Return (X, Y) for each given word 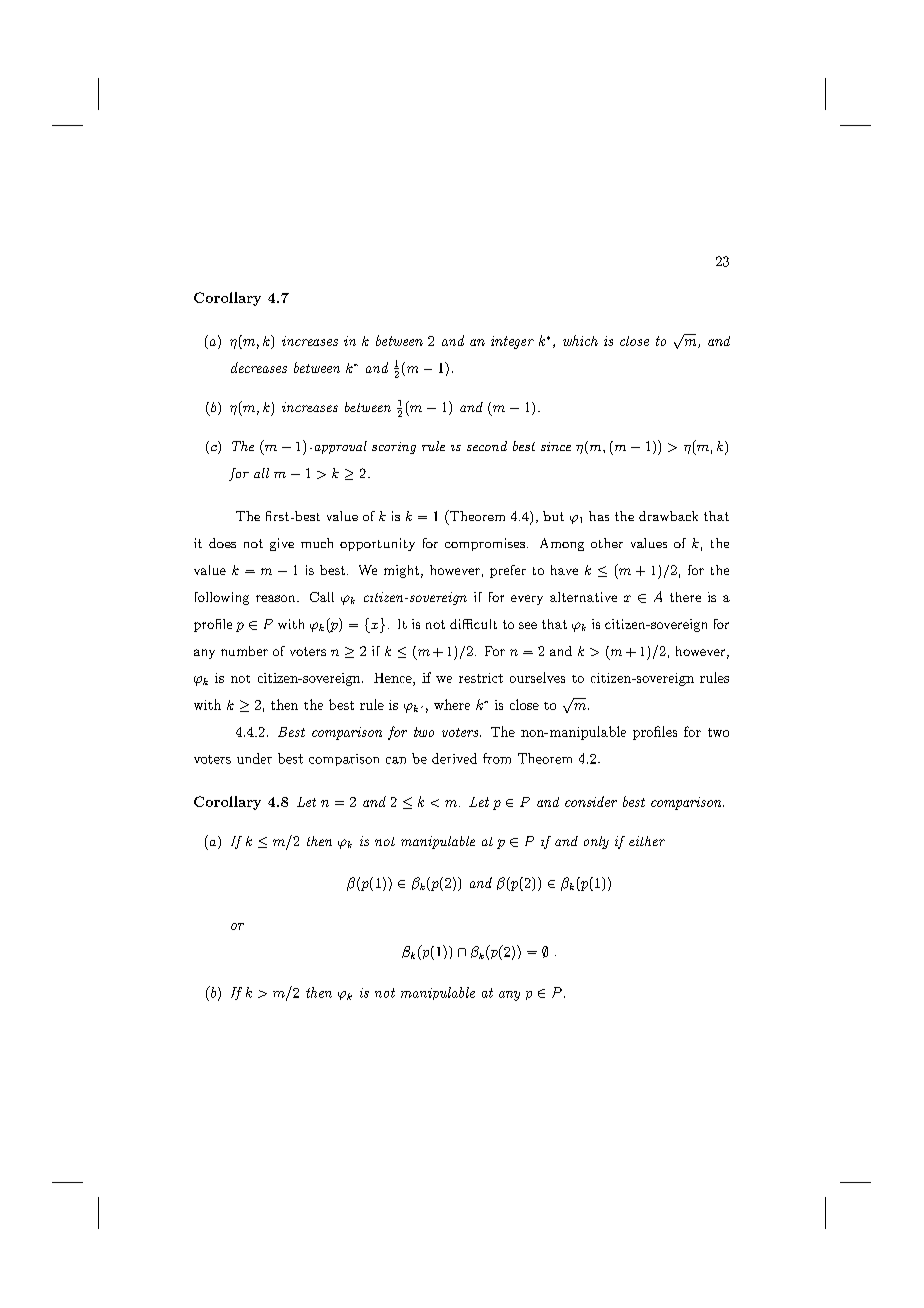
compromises (486, 544)
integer (512, 342)
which (580, 340)
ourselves (537, 677)
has (599, 516)
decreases (259, 367)
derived (454, 758)
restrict (481, 678)
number (244, 651)
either (647, 841)
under (254, 758)
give (282, 544)
